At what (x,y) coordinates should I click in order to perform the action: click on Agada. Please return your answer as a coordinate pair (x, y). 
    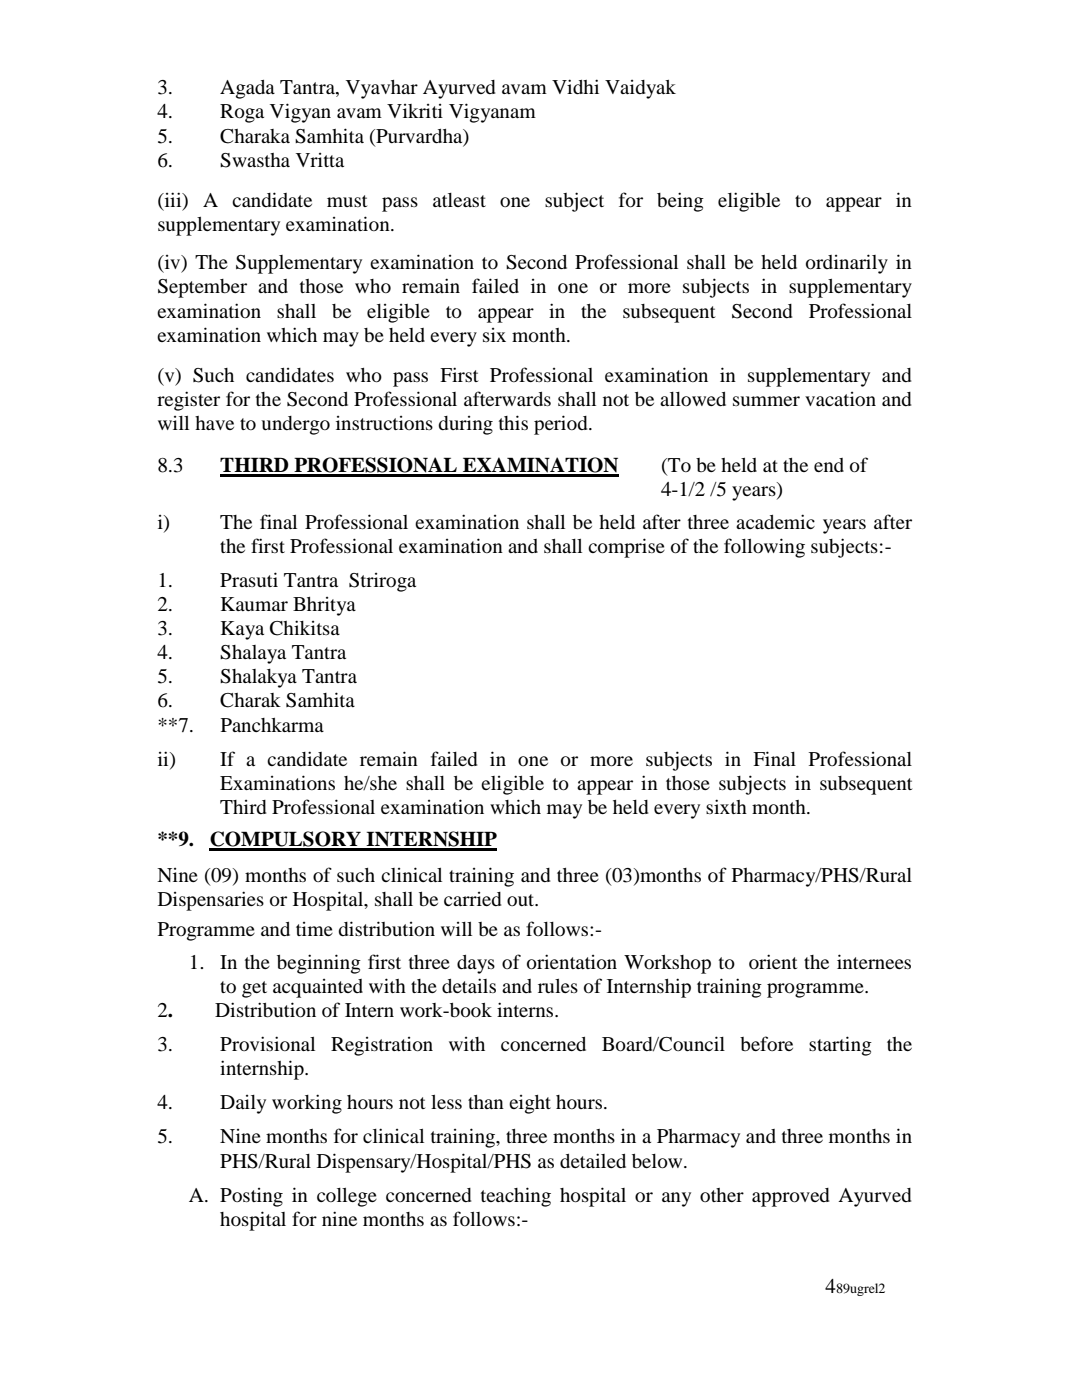
    Looking at the image, I should click on (247, 89).
